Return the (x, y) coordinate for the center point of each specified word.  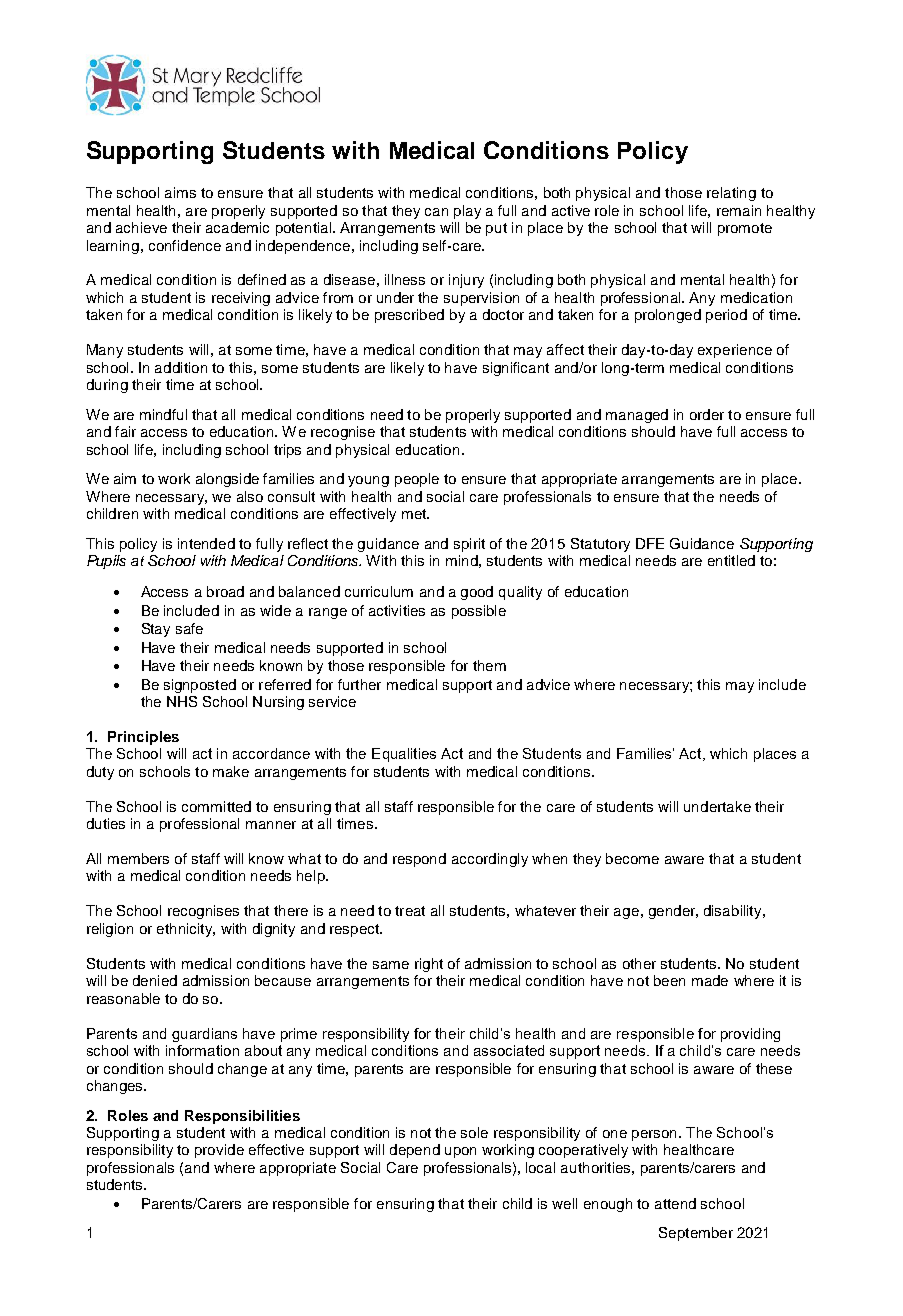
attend (675, 1203)
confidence (185, 245)
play (467, 212)
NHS (182, 701)
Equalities (404, 755)
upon (460, 1152)
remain (739, 210)
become (632, 858)
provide (219, 1151)
